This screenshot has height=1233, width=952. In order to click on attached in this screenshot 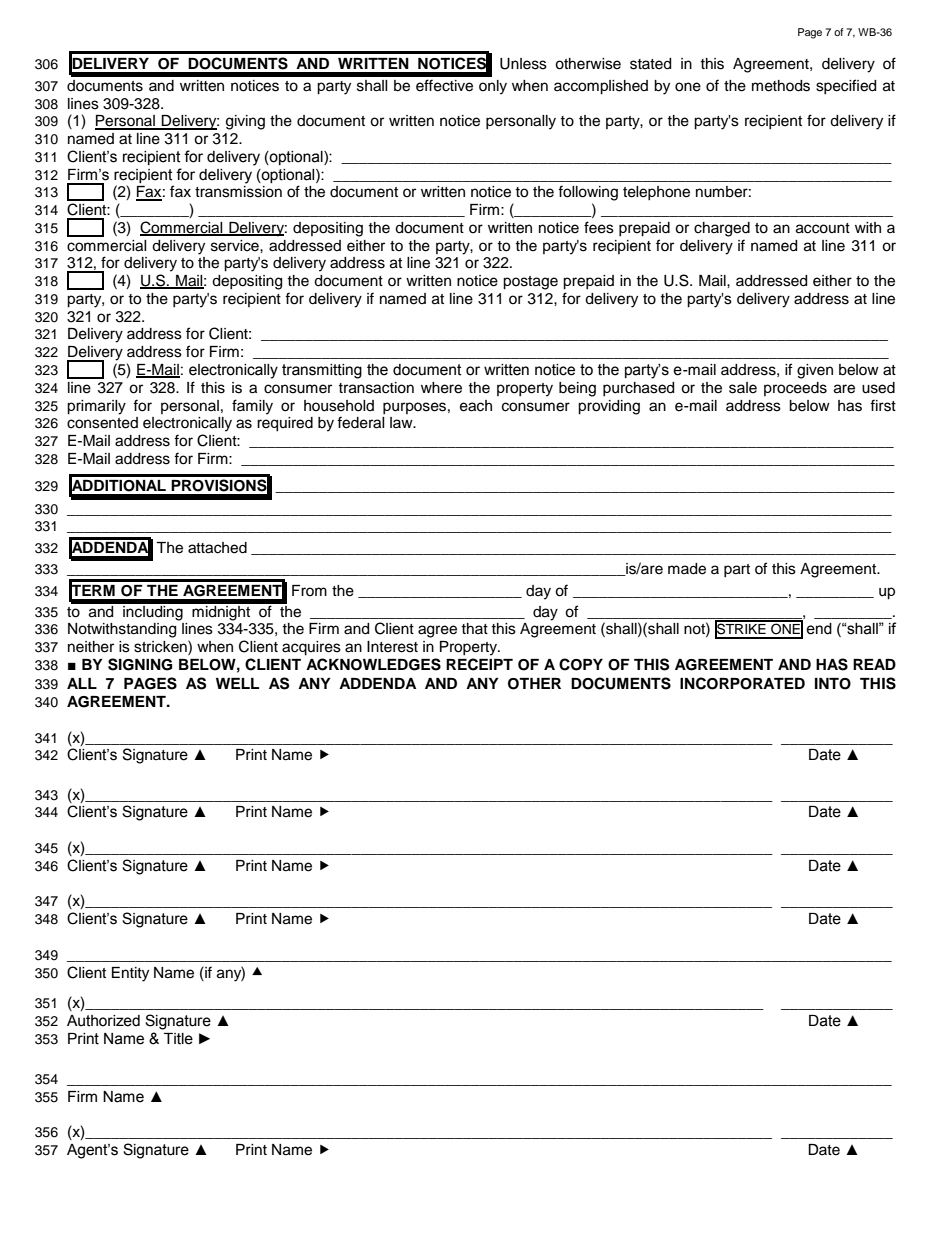, I will do `click(217, 548)`.
